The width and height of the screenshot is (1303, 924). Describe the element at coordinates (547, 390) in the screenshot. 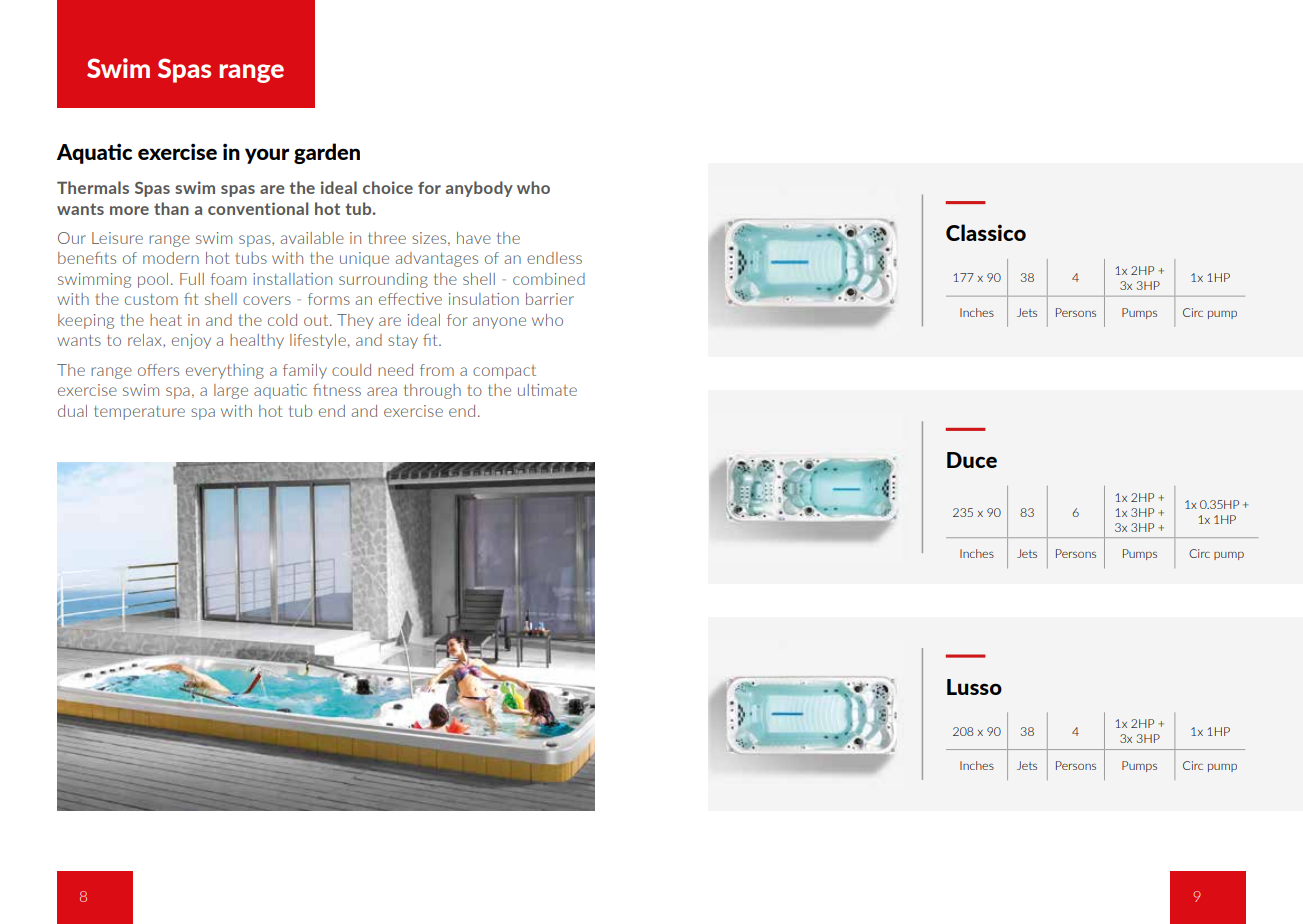

I see `ultimate` at that location.
